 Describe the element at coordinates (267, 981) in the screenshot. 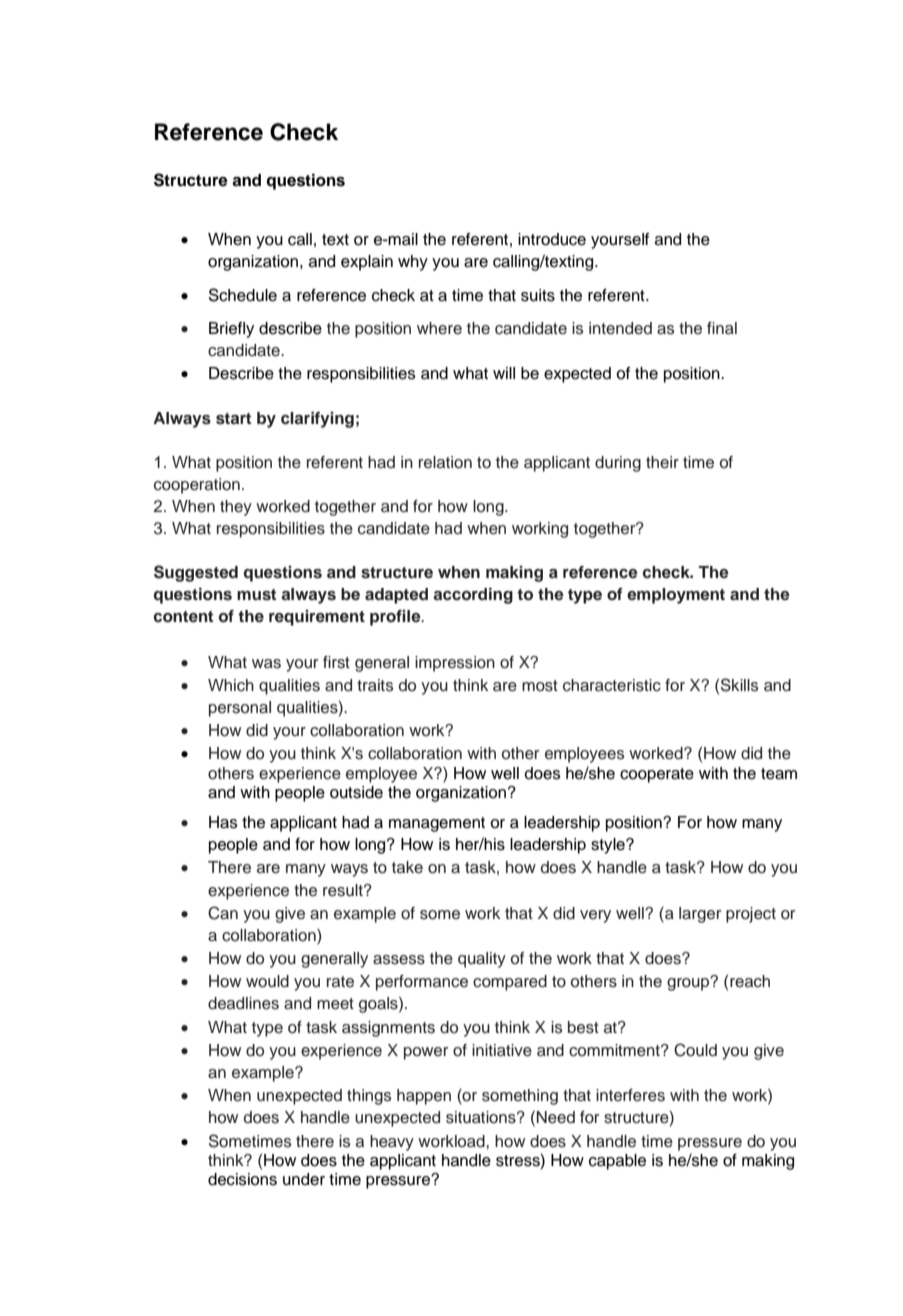

I see `would` at that location.
